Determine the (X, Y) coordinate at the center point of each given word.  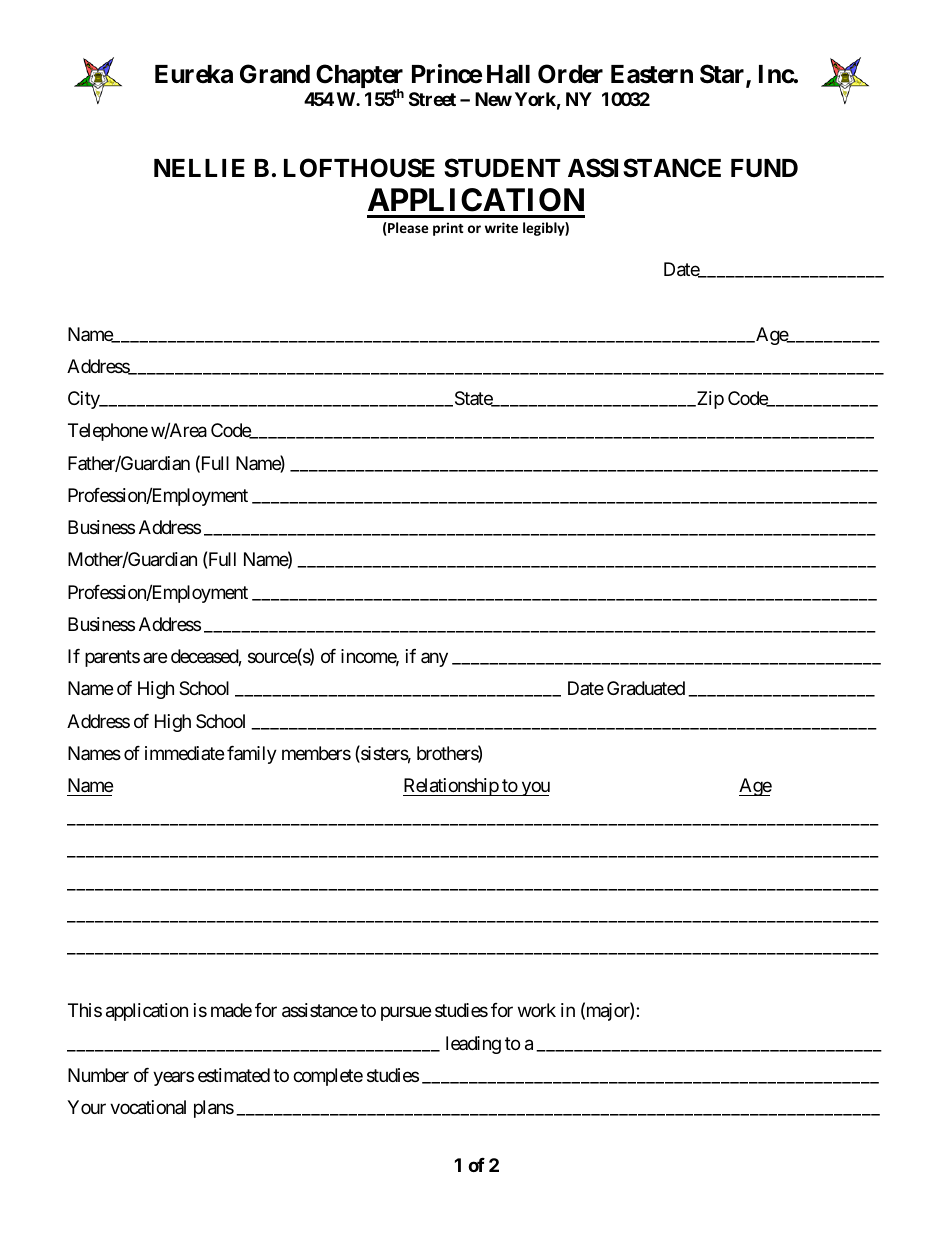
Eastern (652, 74)
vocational (148, 1107)
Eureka (194, 74)
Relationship (451, 787)
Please (407, 229)
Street (432, 99)
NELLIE (199, 168)
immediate (184, 753)
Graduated (646, 688)
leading (473, 1045)
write (501, 227)
